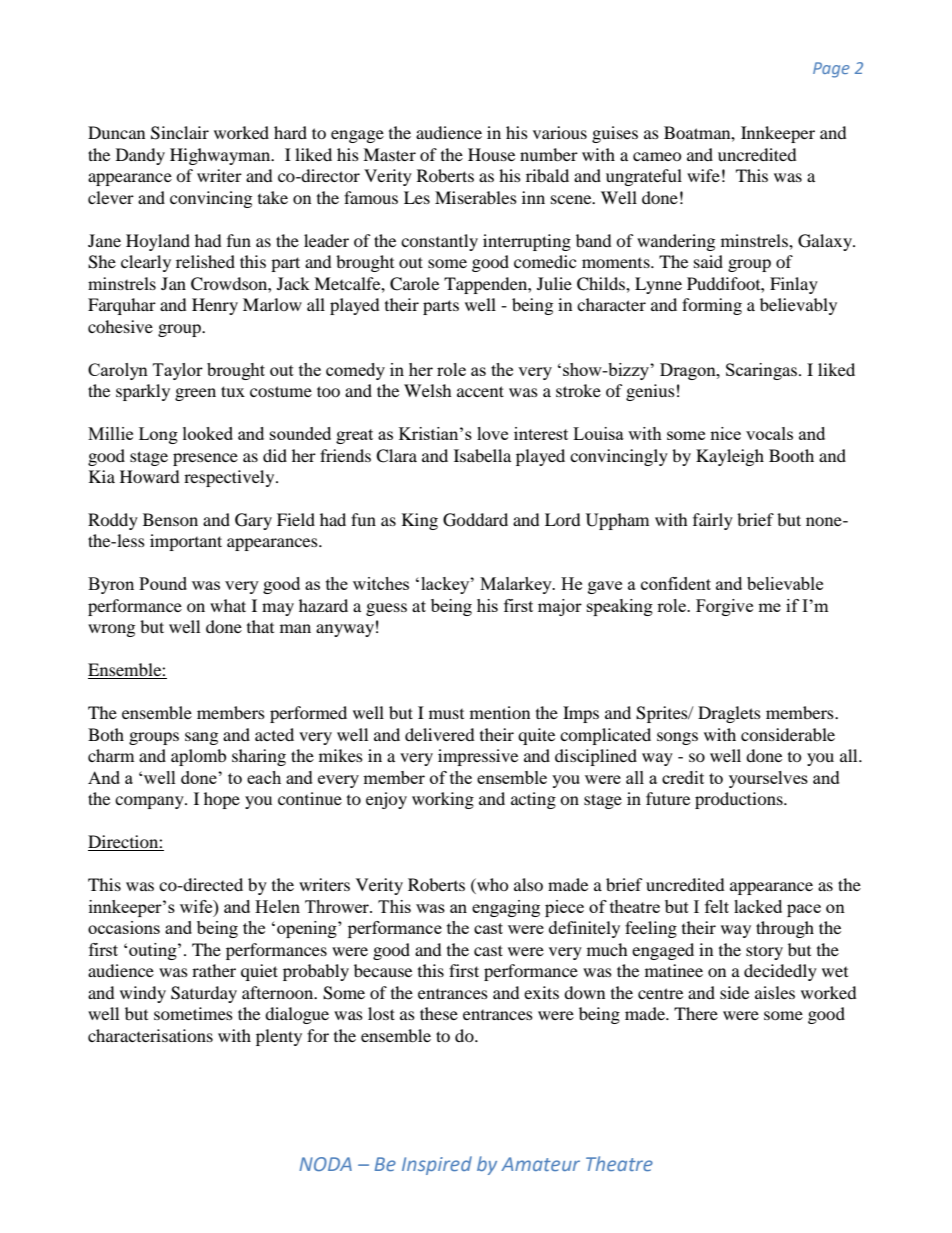  Describe the element at coordinates (831, 70) in the page. I see `Page` at that location.
